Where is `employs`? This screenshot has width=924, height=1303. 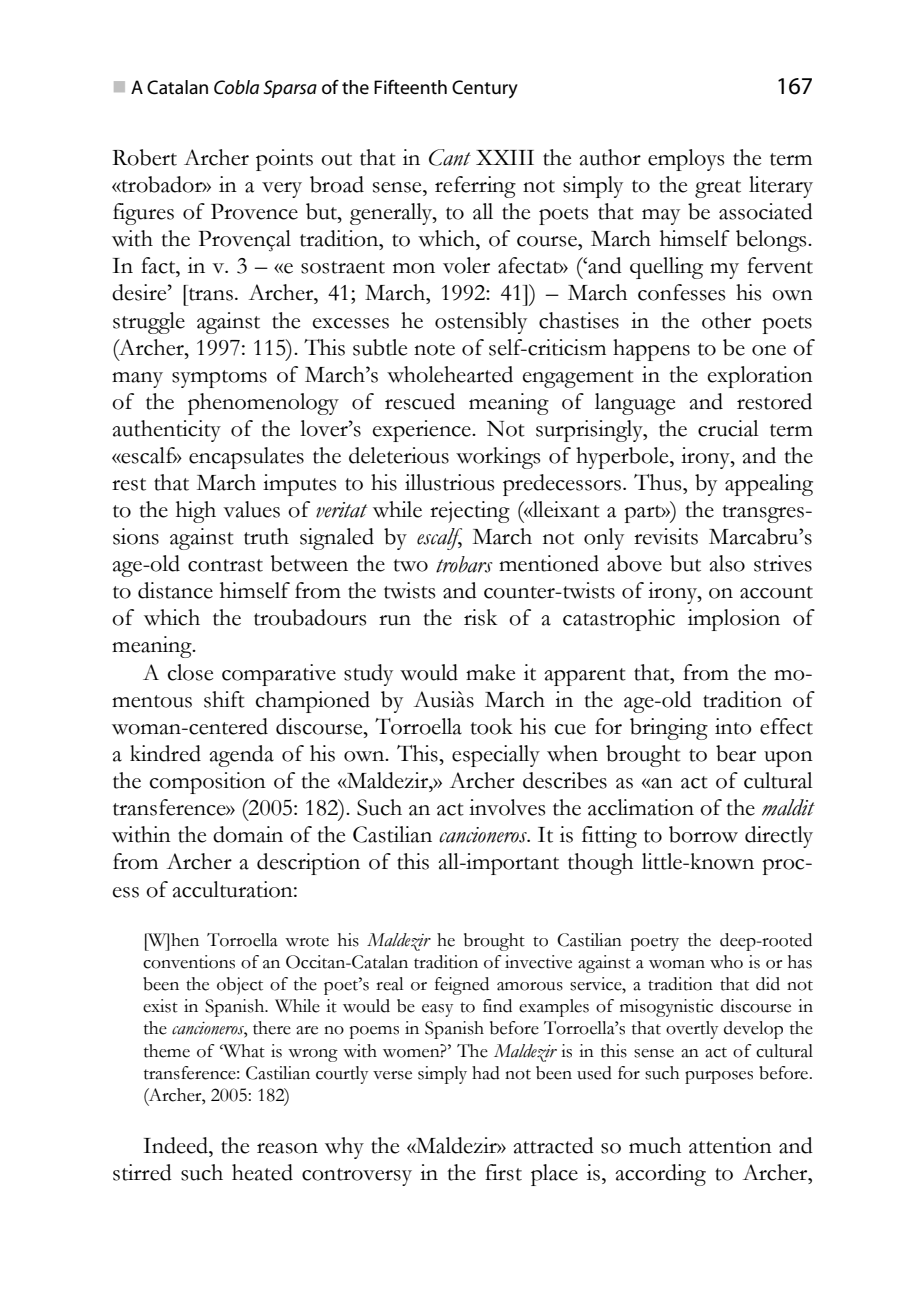 employs is located at coordinates (686, 160).
